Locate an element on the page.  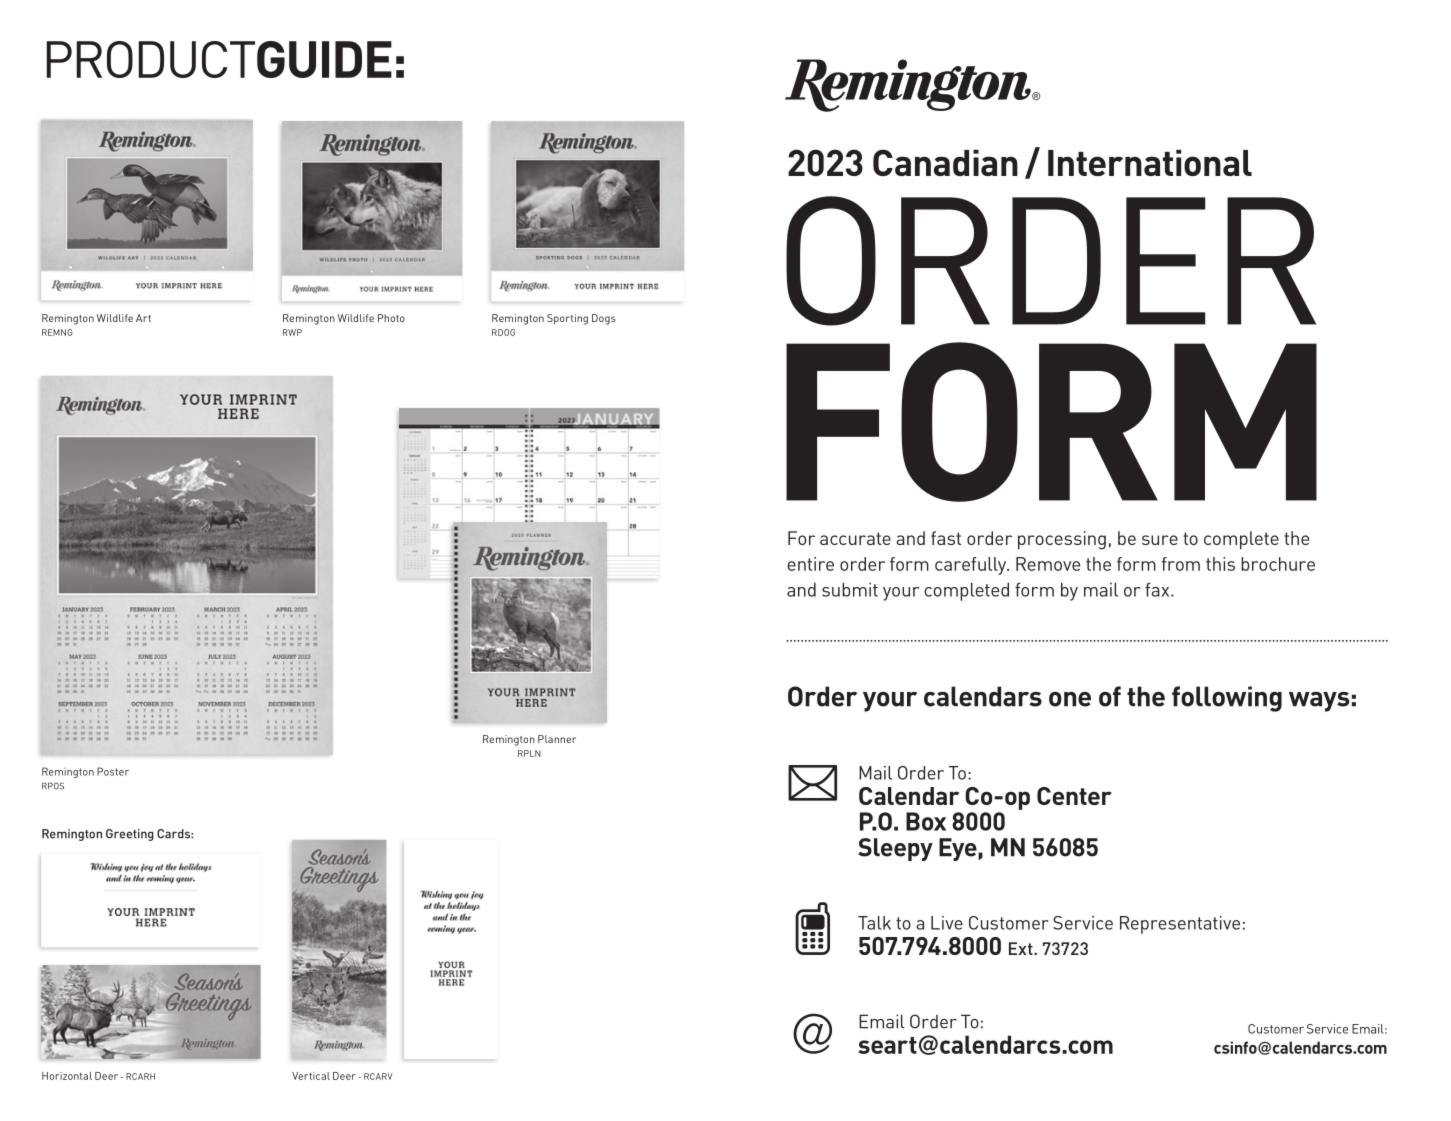
Vertical is located at coordinates (311, 1076).
